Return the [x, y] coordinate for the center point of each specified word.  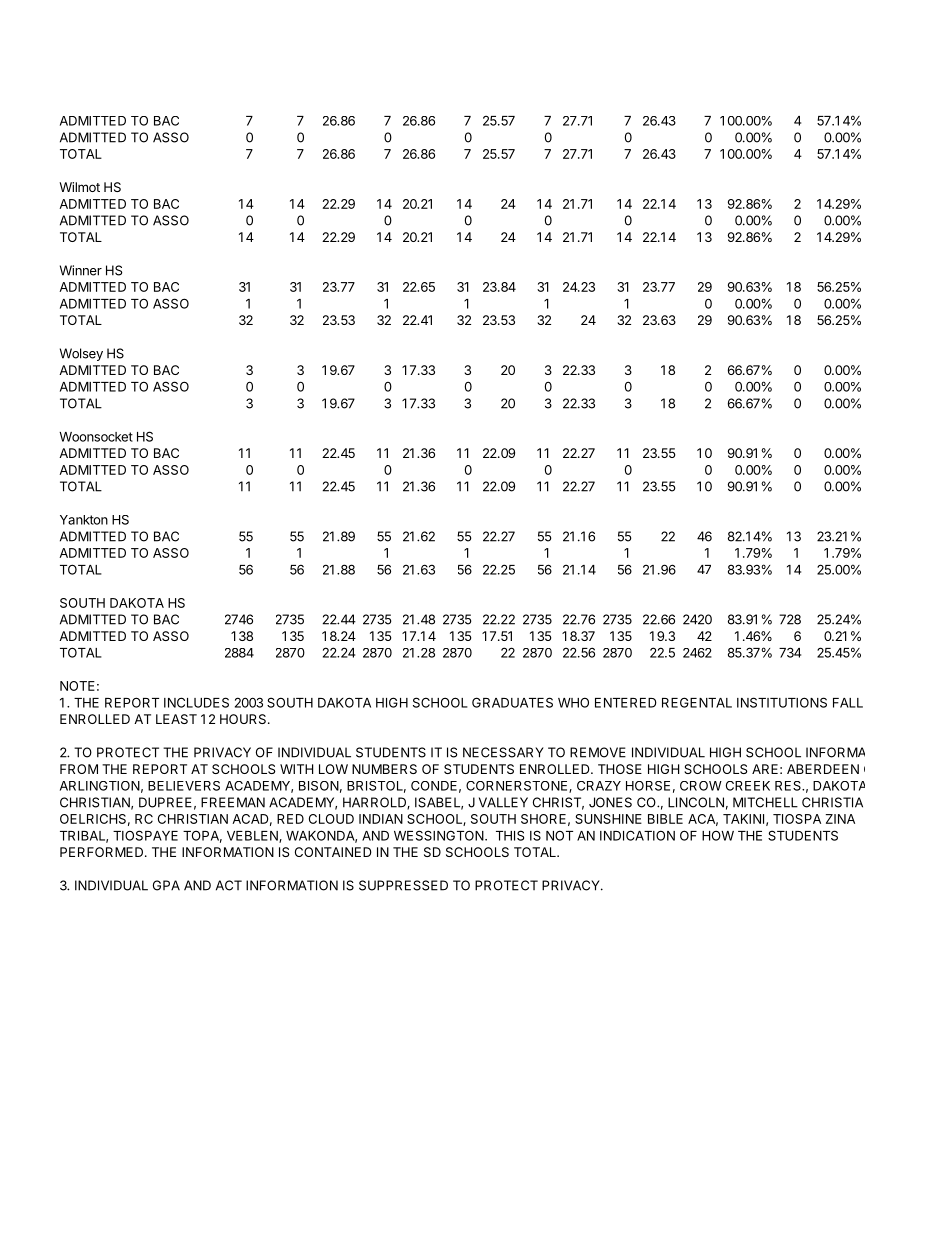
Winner [81, 270]
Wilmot [79, 187]
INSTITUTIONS [782, 702]
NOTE [77, 686]
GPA [166, 885]
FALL [848, 703]
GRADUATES [512, 702]
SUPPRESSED [403, 885]
